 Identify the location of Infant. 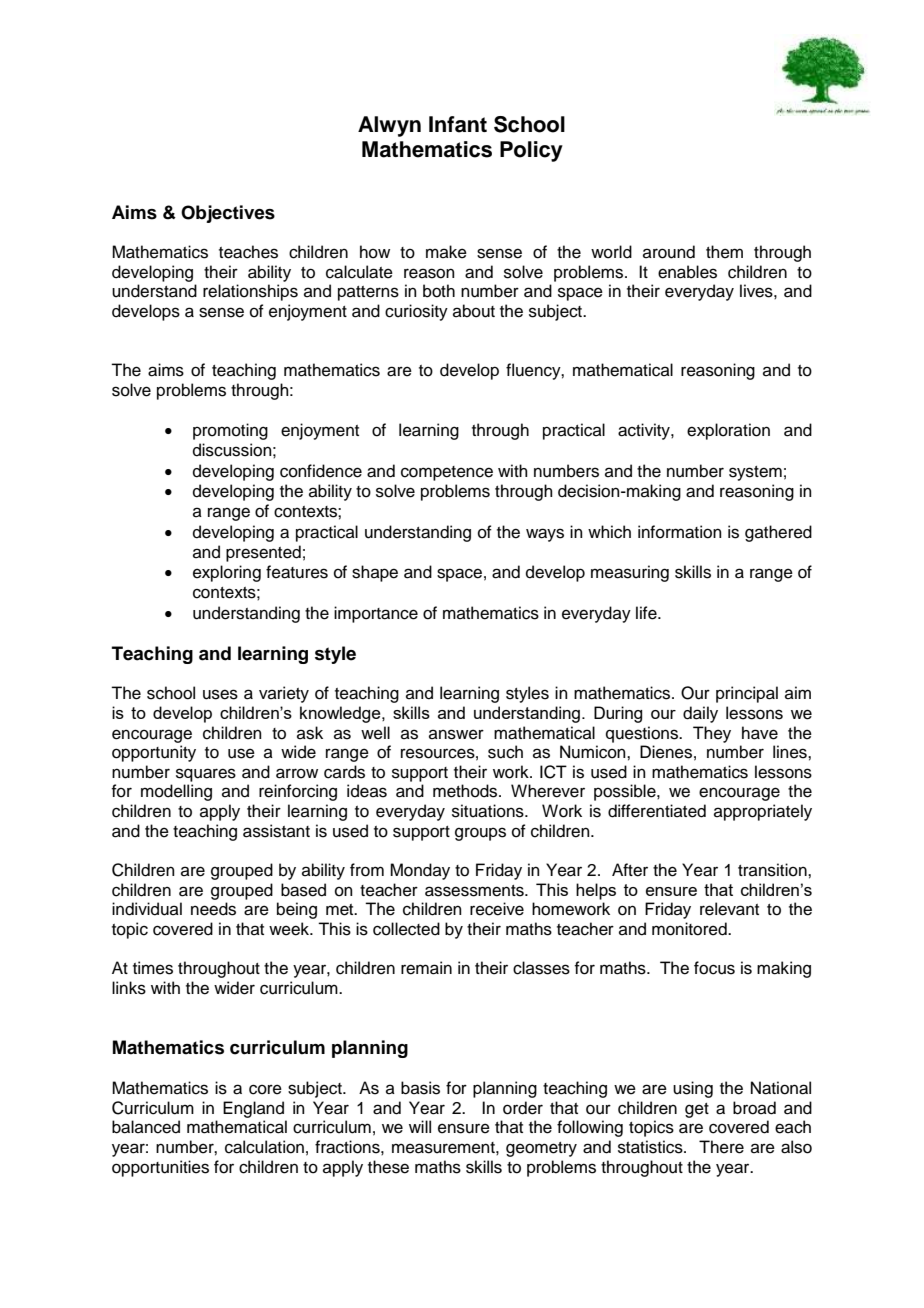
(458, 124).
